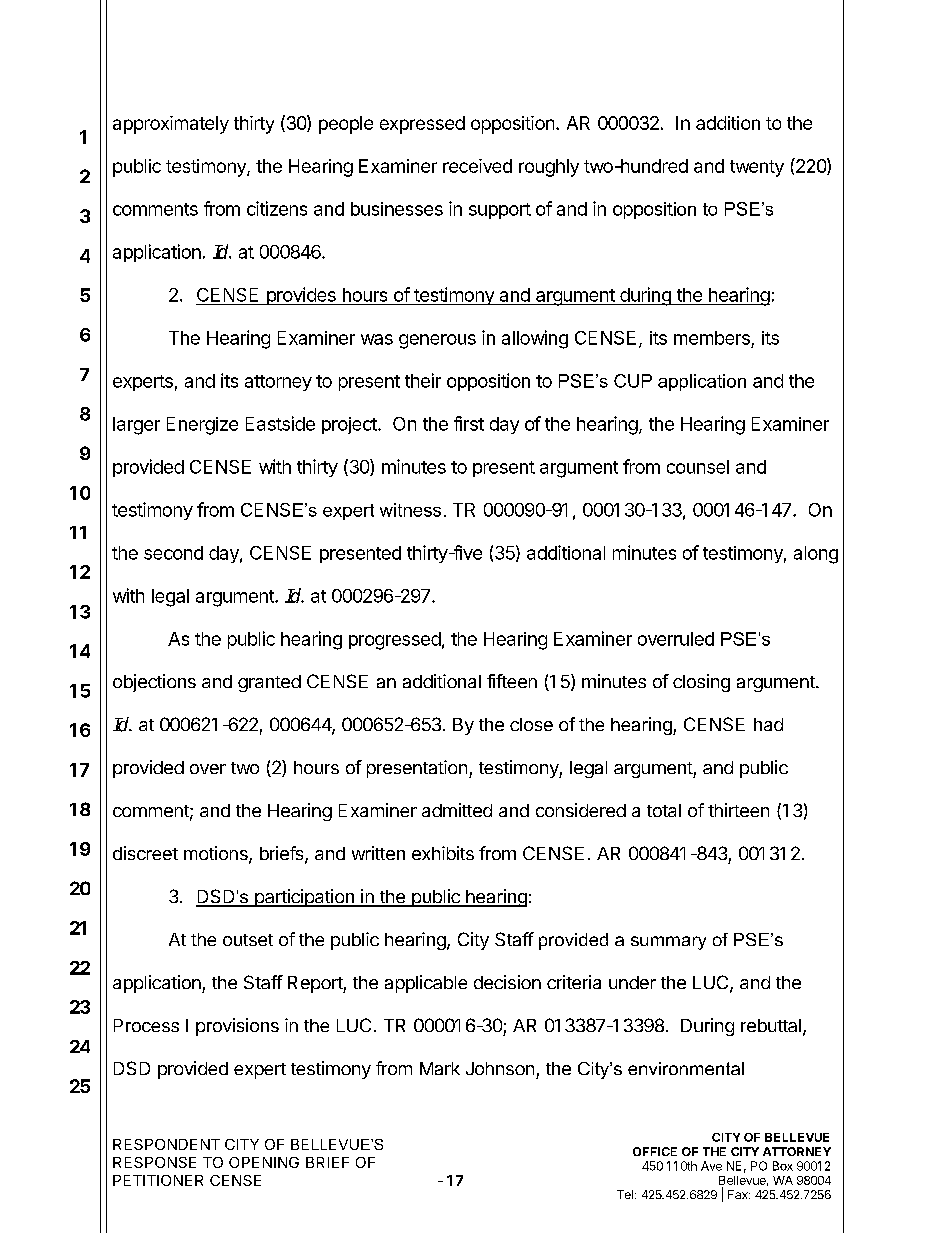 The height and width of the screenshot is (1233, 952). What do you see at coordinates (507, 982) in the screenshot?
I see `decision` at bounding box center [507, 982].
